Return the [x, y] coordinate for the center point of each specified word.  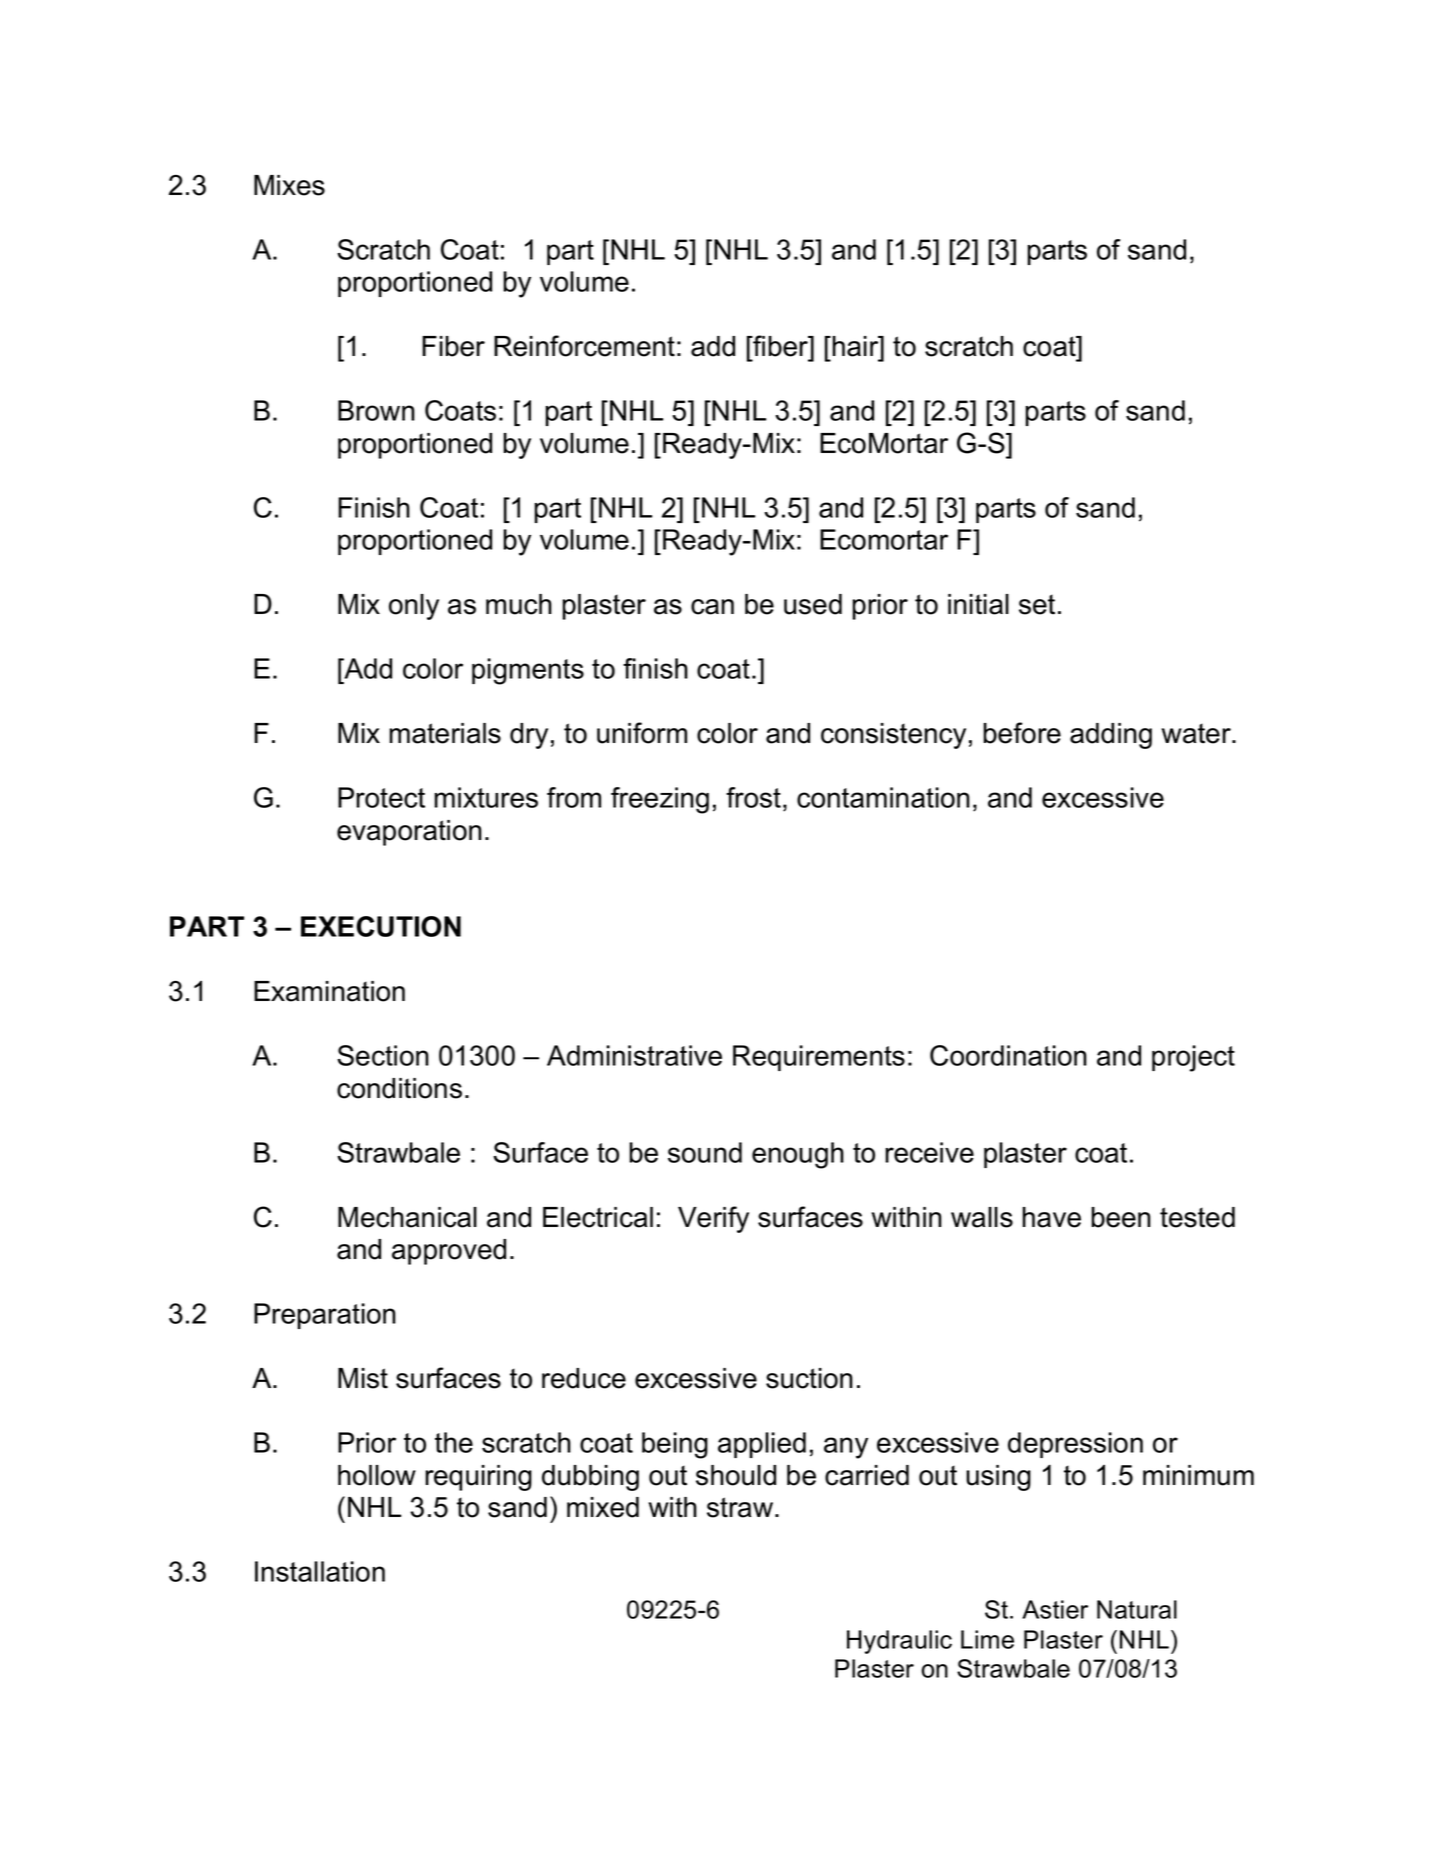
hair [855, 346]
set [1037, 604]
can [712, 607]
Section [383, 1055]
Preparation [325, 1316]
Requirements [819, 1058]
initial [978, 604]
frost [753, 797]
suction [809, 1378]
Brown [376, 410]
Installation [320, 1571]
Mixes [289, 185]
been [1121, 1217]
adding [1111, 736]
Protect [381, 797]
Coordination [1008, 1055]
